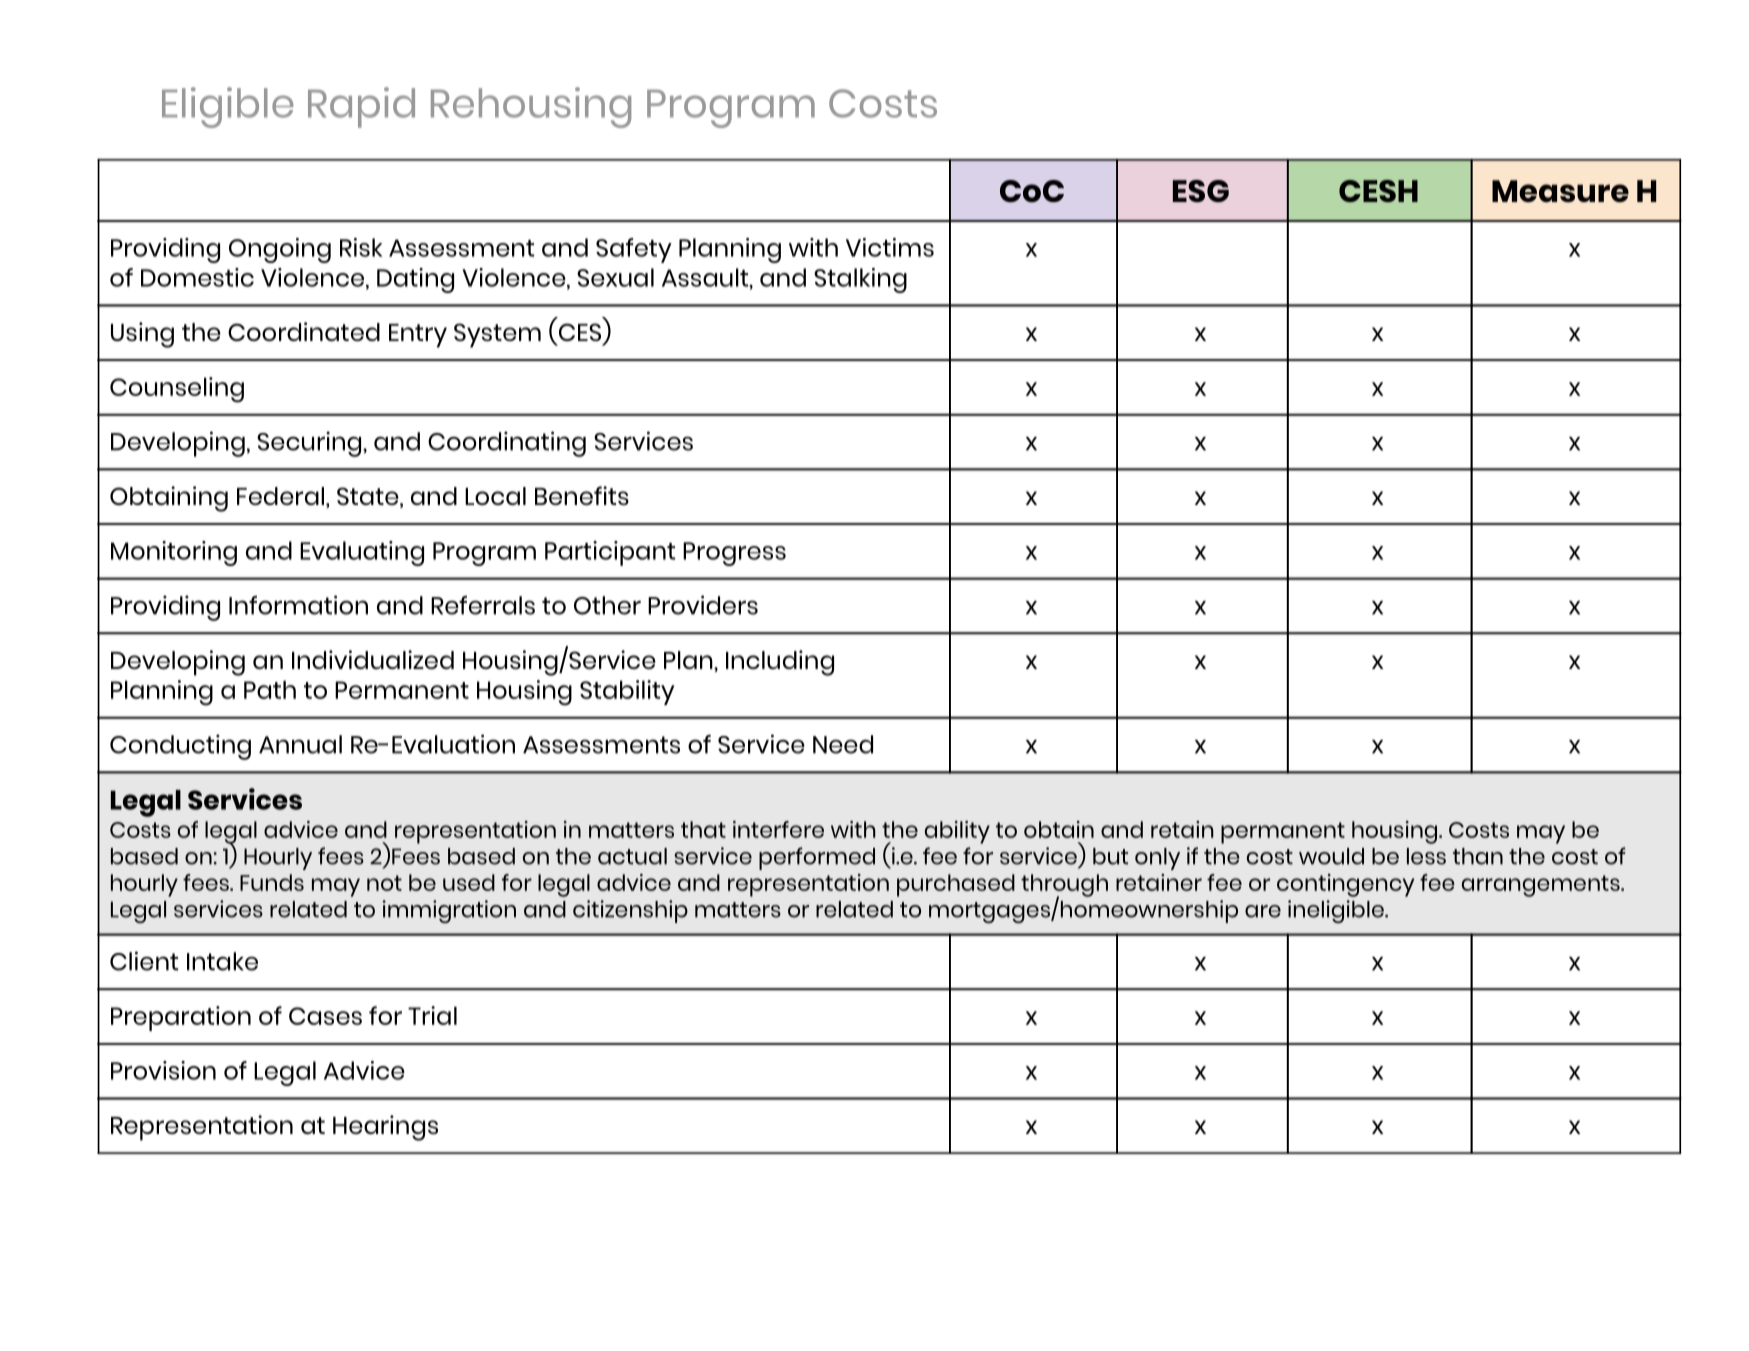 The image size is (1749, 1351). I want to click on Need, so click(843, 744).
